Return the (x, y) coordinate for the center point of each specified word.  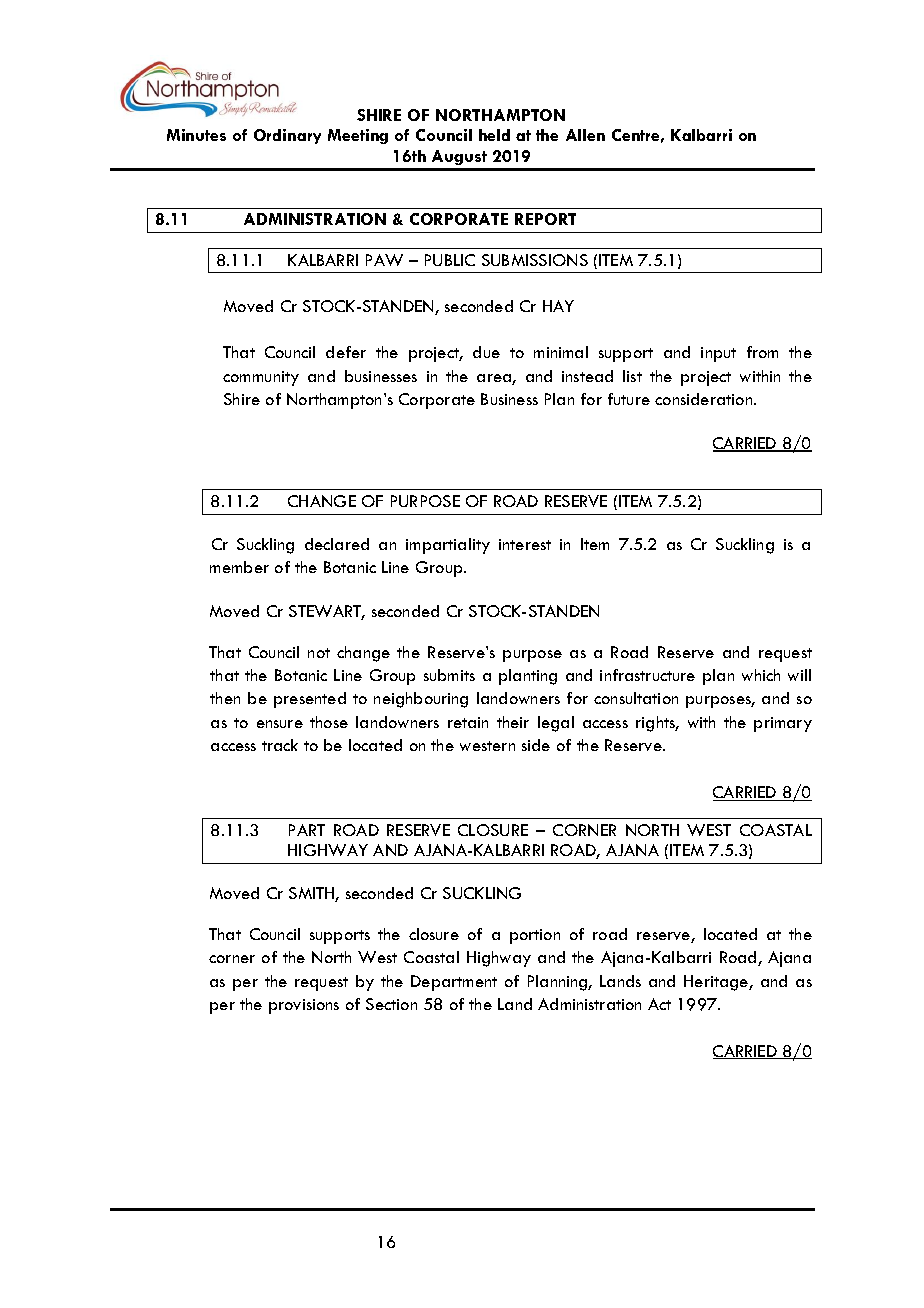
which (761, 675)
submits (449, 675)
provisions (304, 1006)
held (494, 135)
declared (337, 544)
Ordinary (287, 136)
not (319, 653)
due (486, 352)
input (718, 354)
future (629, 399)
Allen (585, 135)
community (261, 378)
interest (525, 544)
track (280, 745)
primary (783, 724)
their (513, 722)
